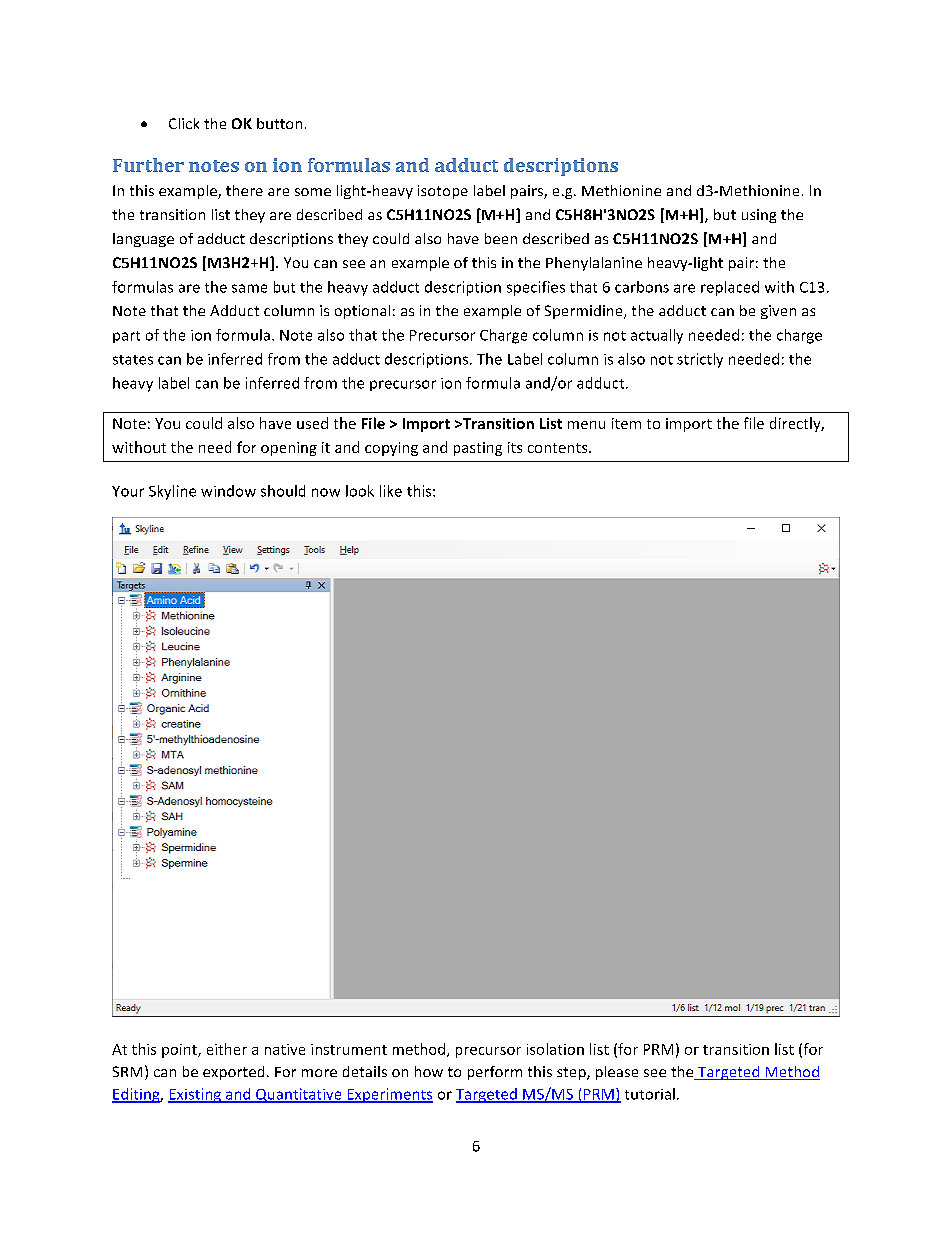 The width and height of the image is (952, 1233). Describe the element at coordinates (429, 1071) in the image. I see `how` at that location.
